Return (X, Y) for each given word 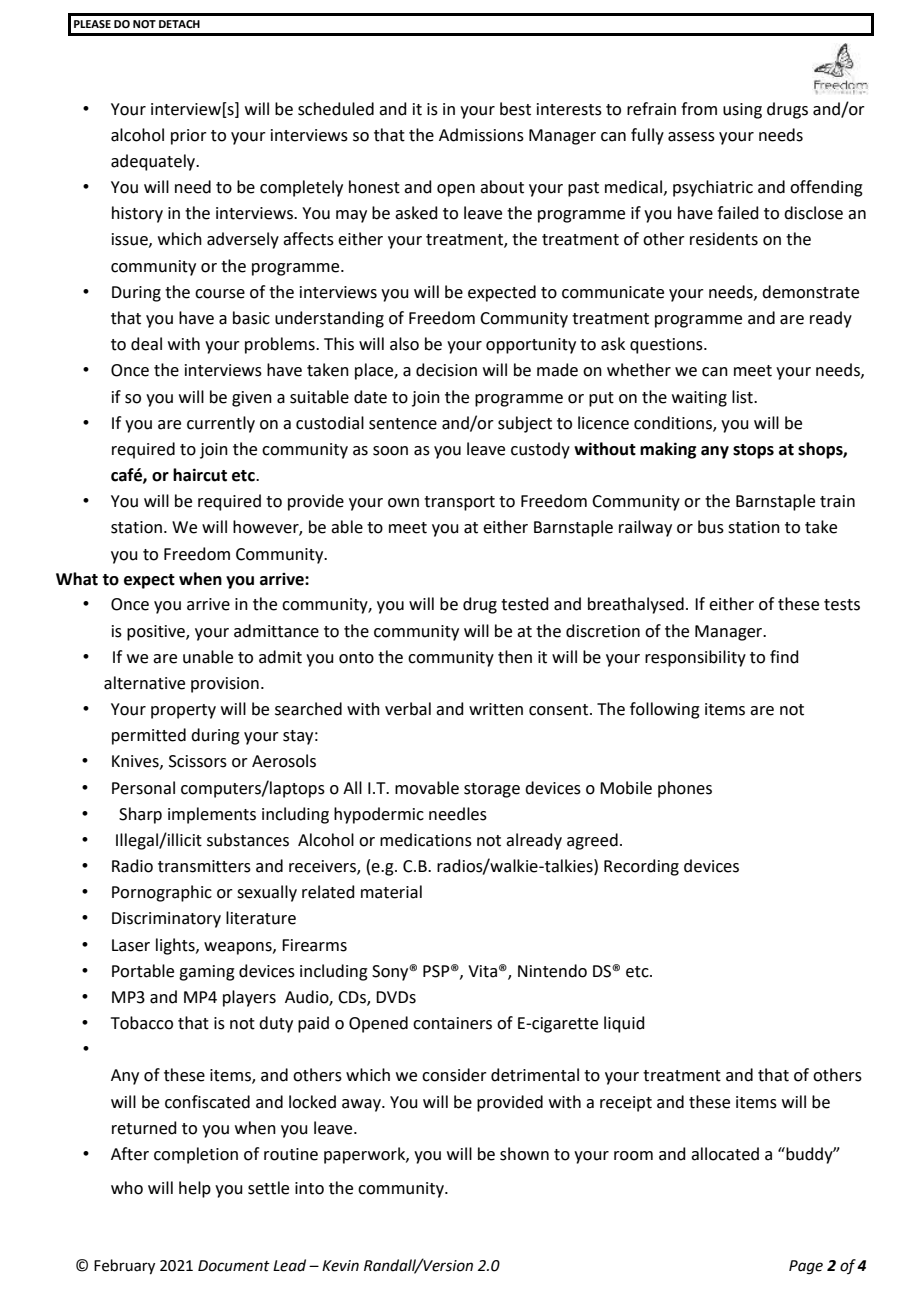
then (515, 657)
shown (524, 1154)
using (742, 111)
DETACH (179, 24)
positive (157, 633)
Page (806, 1267)
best (515, 109)
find (784, 657)
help (195, 1189)
